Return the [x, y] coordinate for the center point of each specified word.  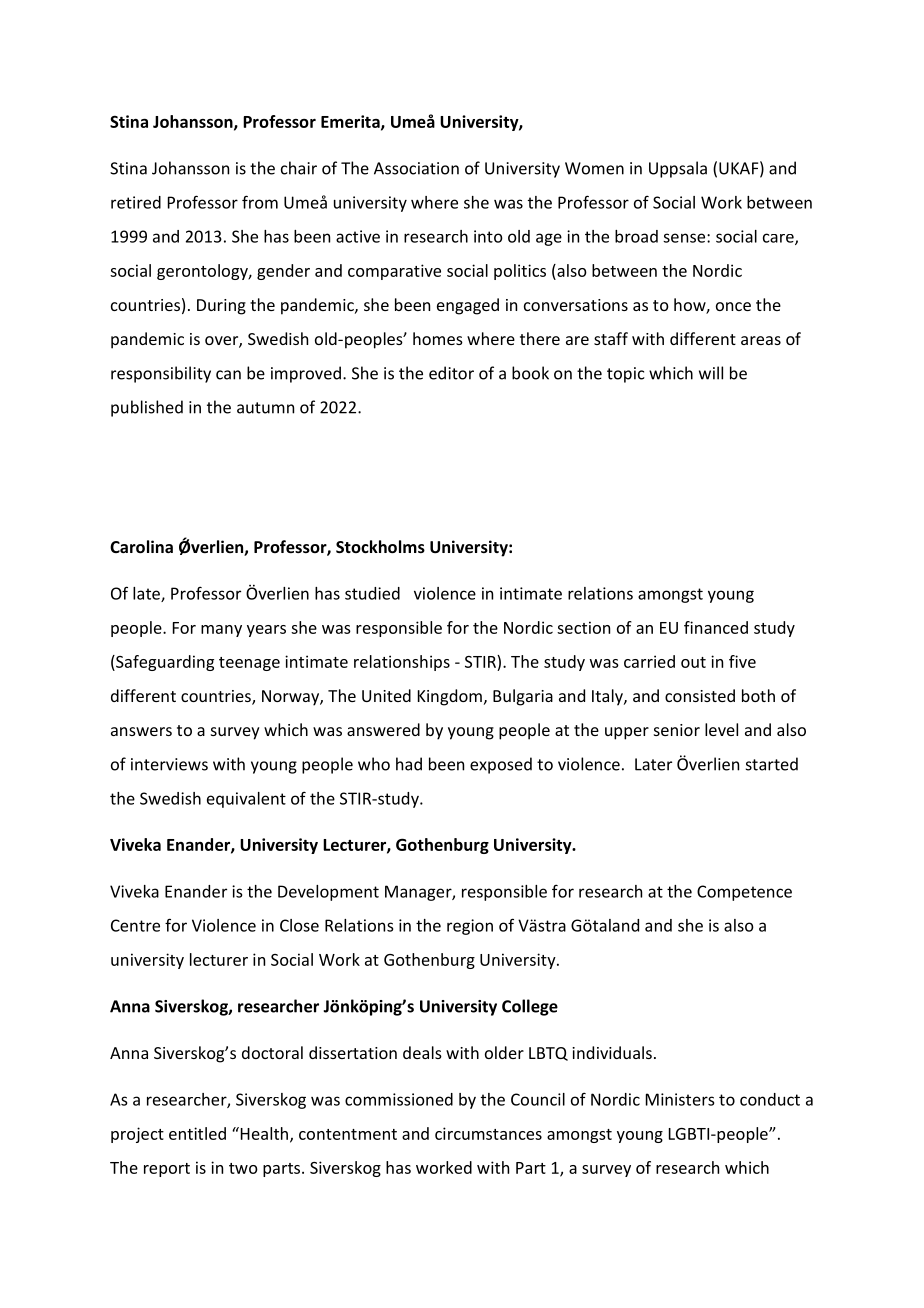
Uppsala [678, 169]
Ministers [680, 1099]
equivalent [246, 800]
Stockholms [380, 546]
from [260, 202]
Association [416, 168]
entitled [197, 1133]
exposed [501, 765]
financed [716, 627]
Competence [744, 893]
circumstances [488, 1133]
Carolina [141, 546]
